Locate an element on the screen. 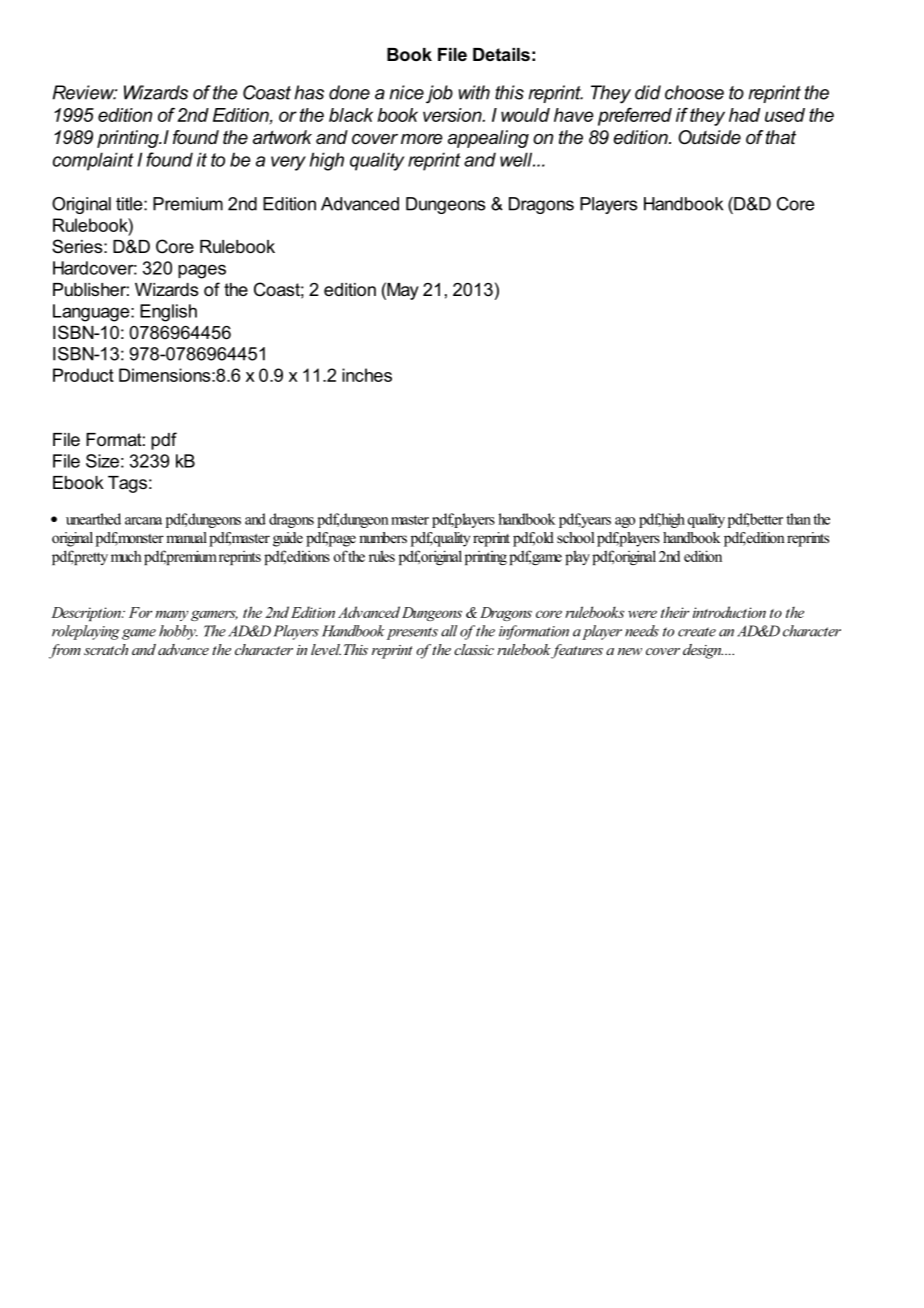 The image size is (924, 1308). English is located at coordinates (168, 313).
